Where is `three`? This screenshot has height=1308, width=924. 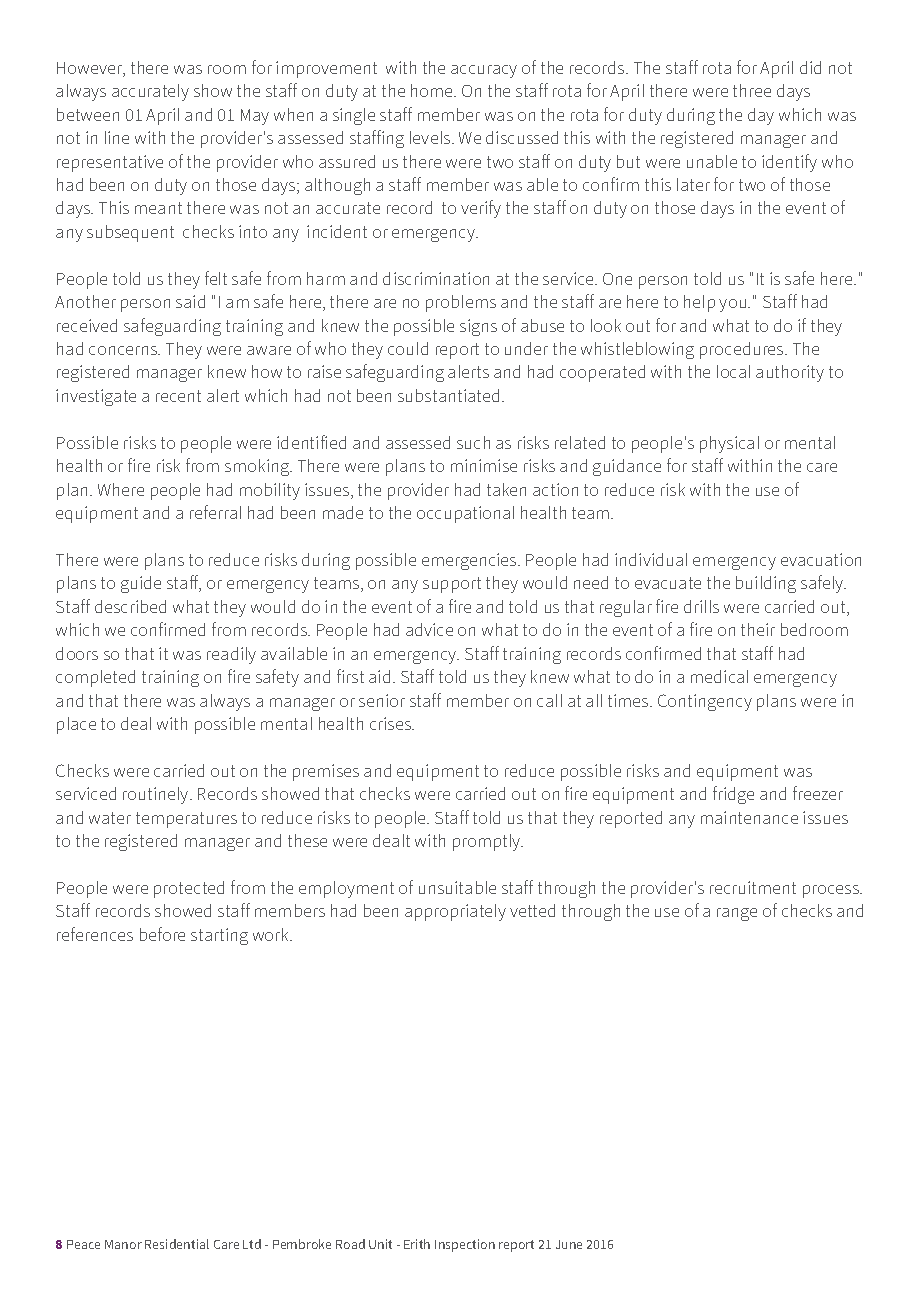 three is located at coordinates (752, 90).
